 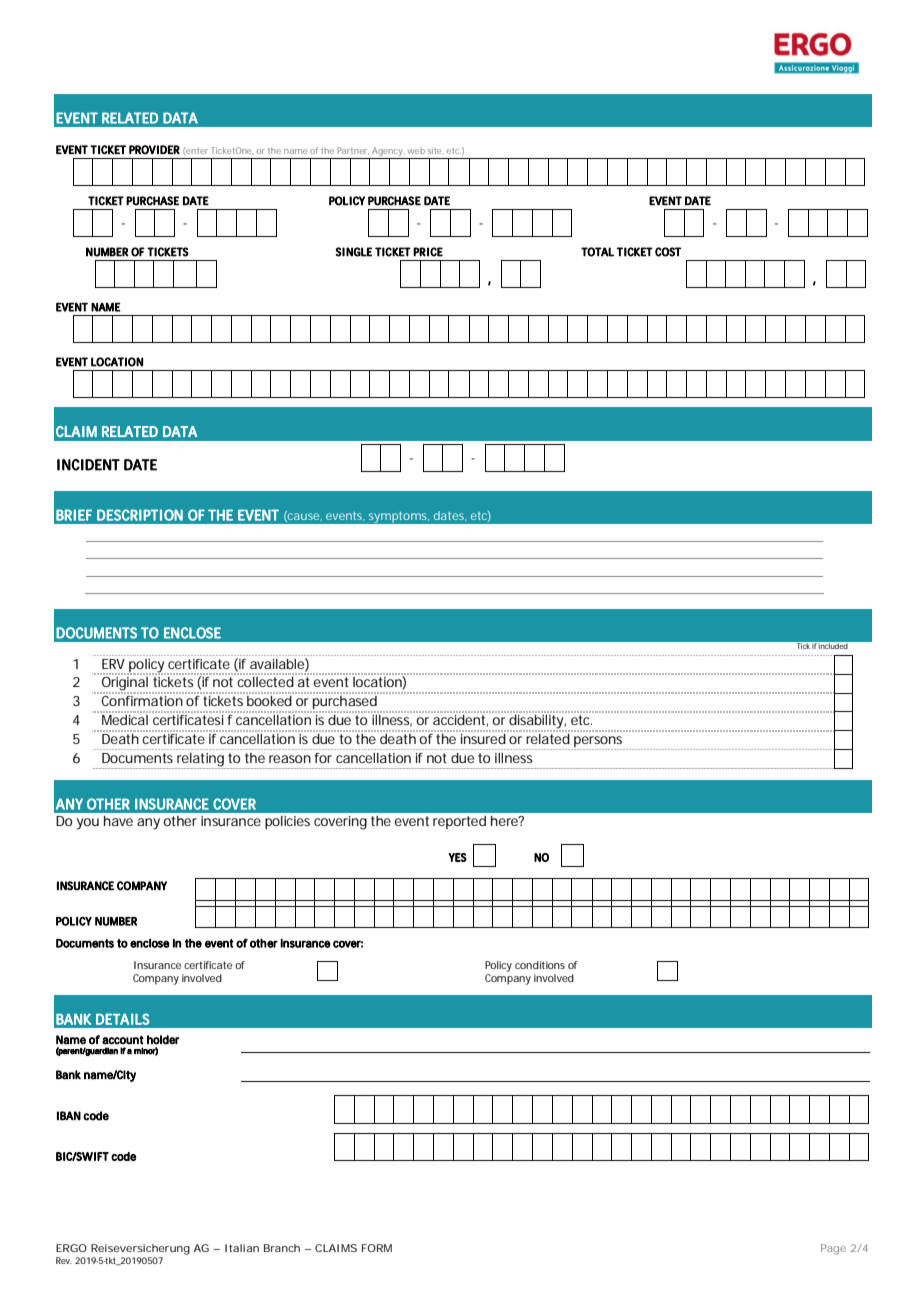 I want to click on YES, so click(x=457, y=857).
